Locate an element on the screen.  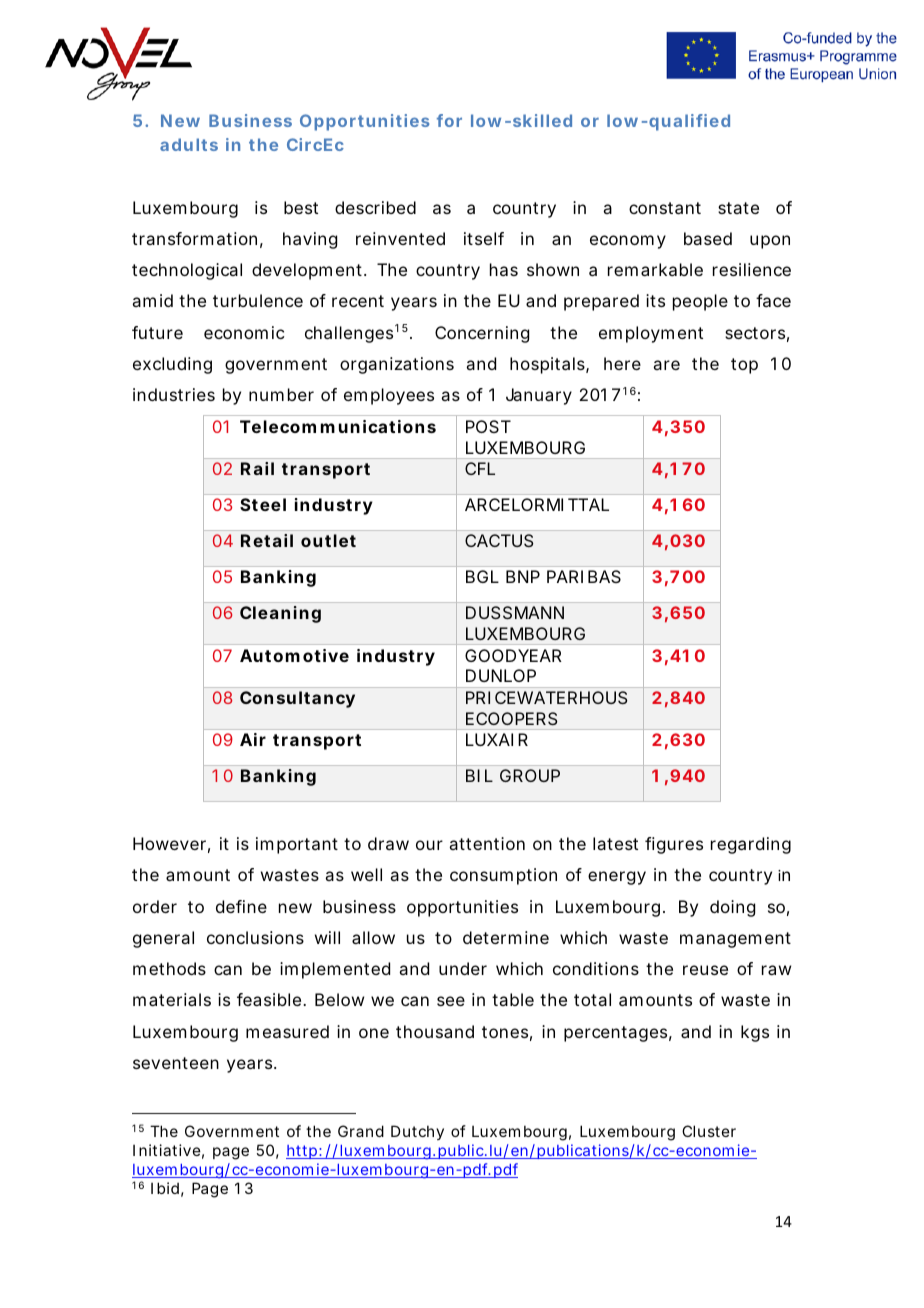
adults is located at coordinates (189, 144).
